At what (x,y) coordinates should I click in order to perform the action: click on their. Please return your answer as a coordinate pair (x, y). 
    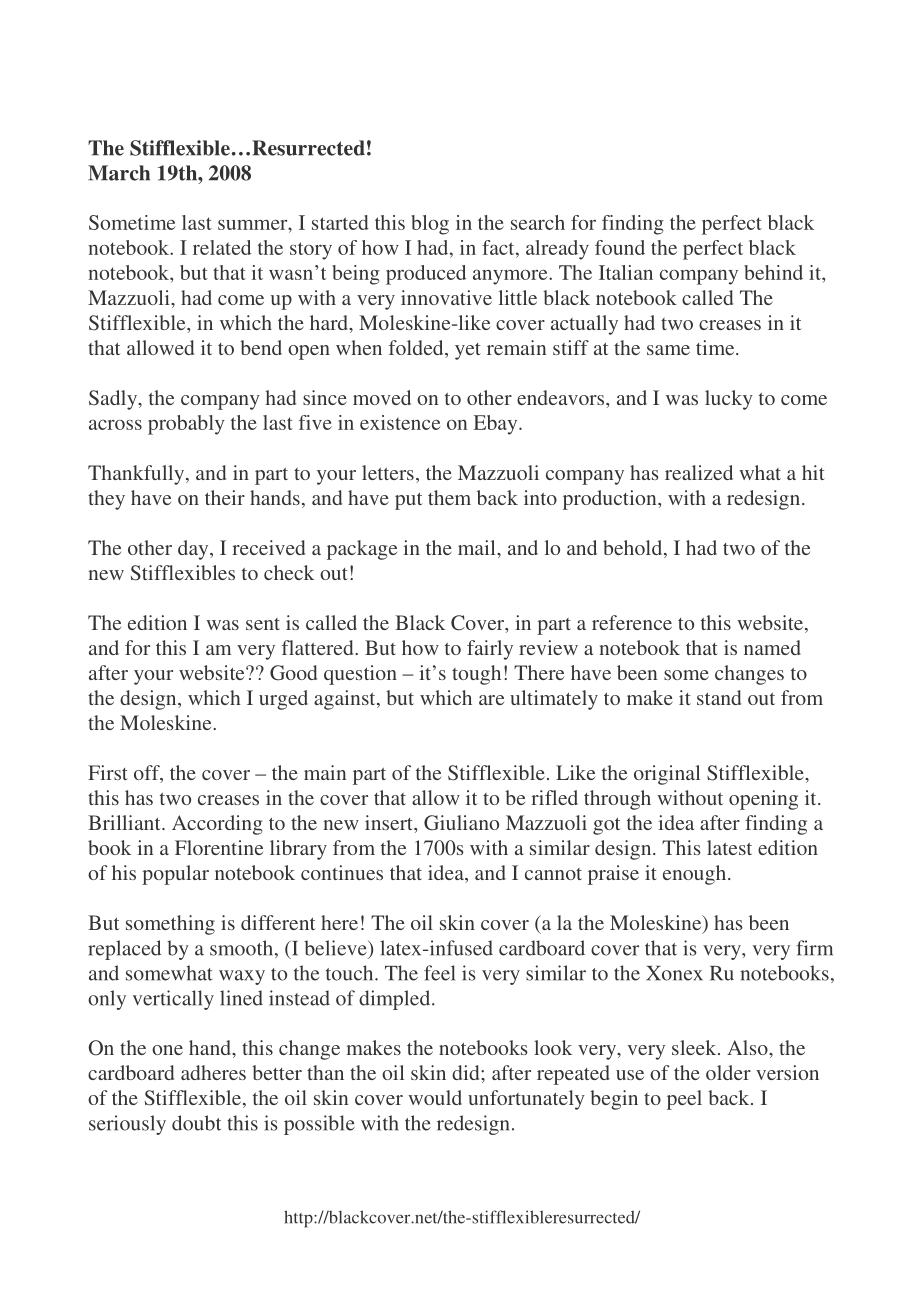
    Looking at the image, I should click on (225, 497).
